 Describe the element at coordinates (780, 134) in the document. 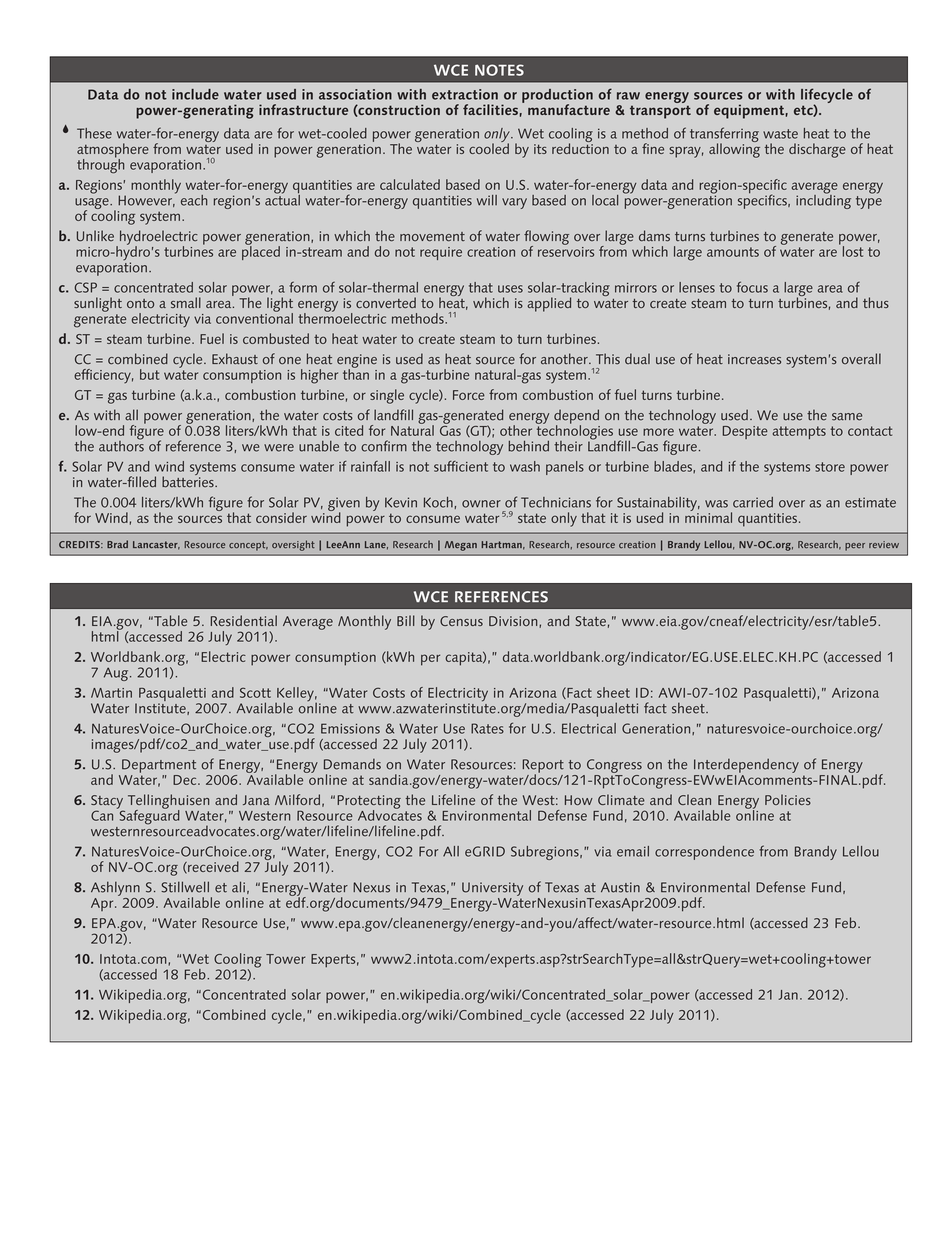

I see `waste` at that location.
